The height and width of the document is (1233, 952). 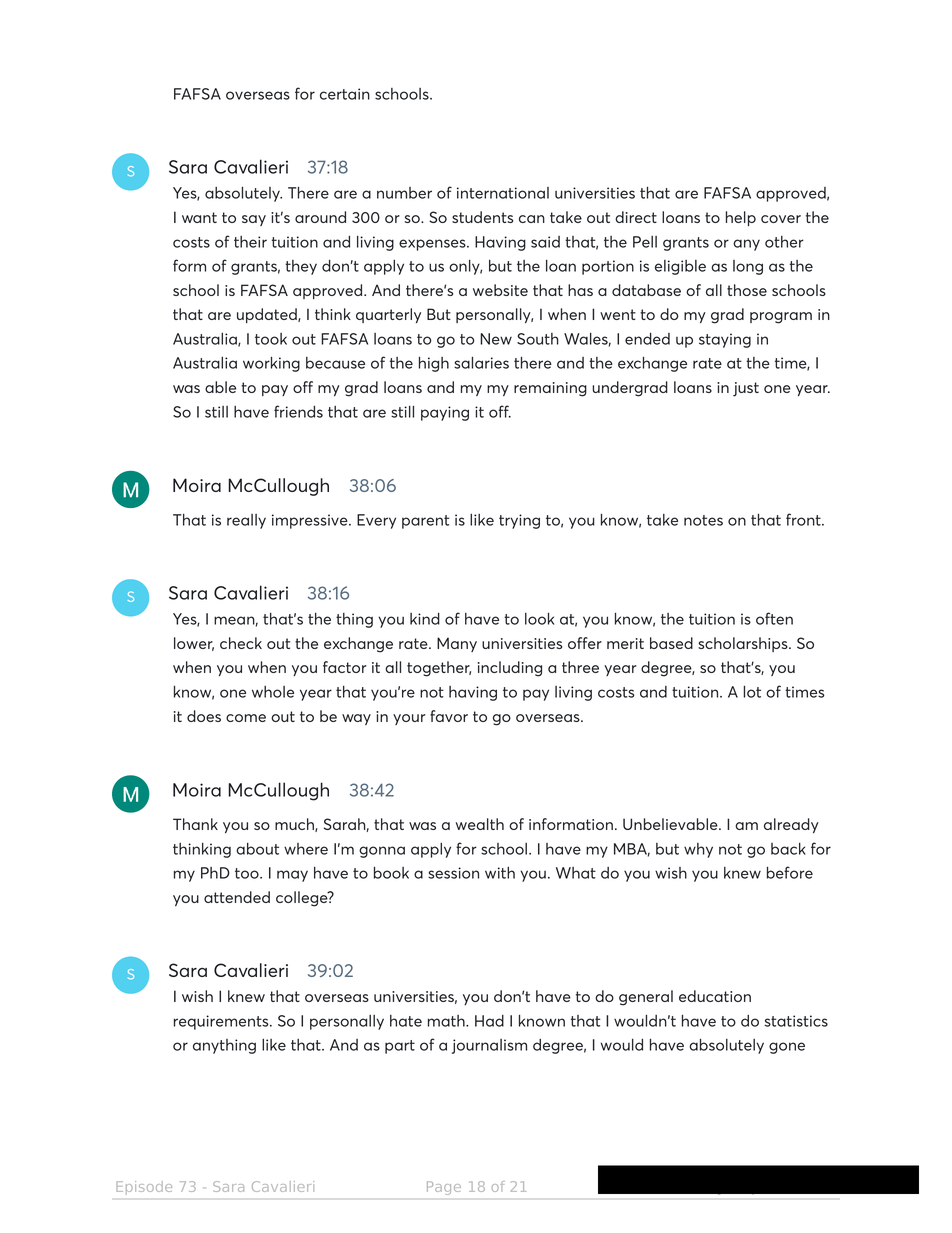 What do you see at coordinates (199, 217) in the document?
I see `want` at bounding box center [199, 217].
